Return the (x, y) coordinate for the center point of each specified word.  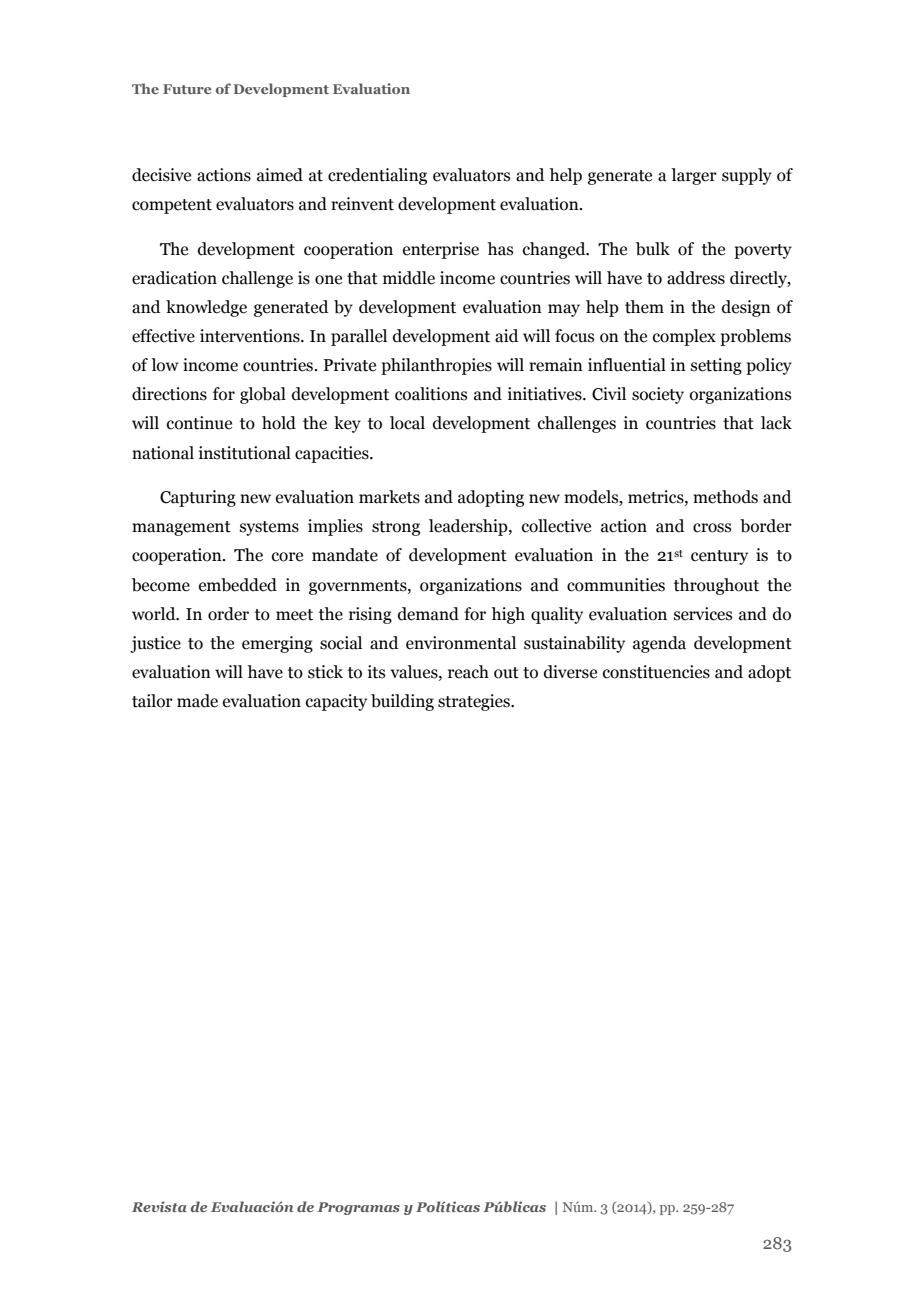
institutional (245, 453)
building (402, 702)
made (197, 701)
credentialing (377, 176)
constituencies (656, 672)
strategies (475, 702)
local (407, 423)
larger (694, 176)
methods (725, 497)
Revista (159, 1206)
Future (187, 89)
